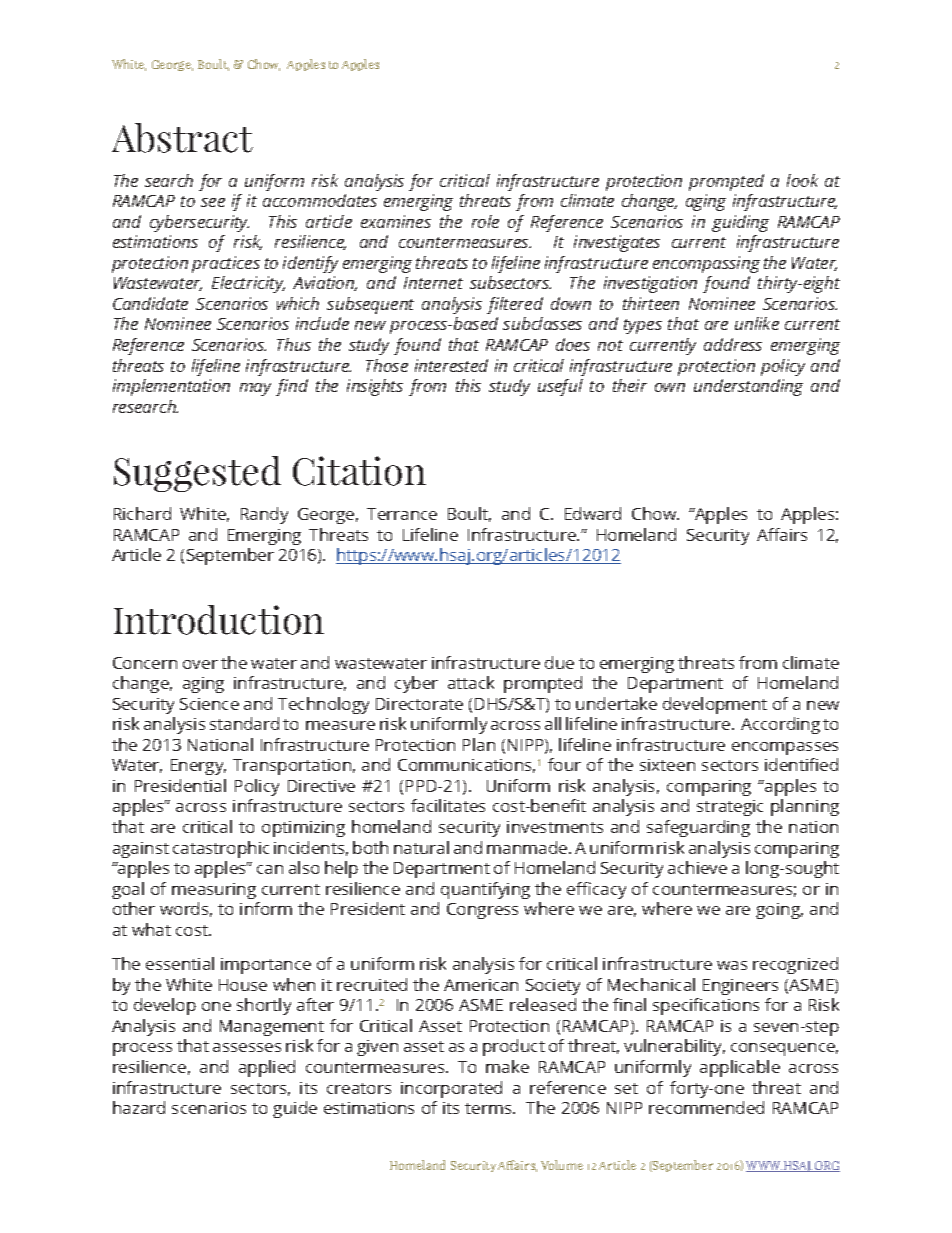  I want to click on role, so click(485, 221).
